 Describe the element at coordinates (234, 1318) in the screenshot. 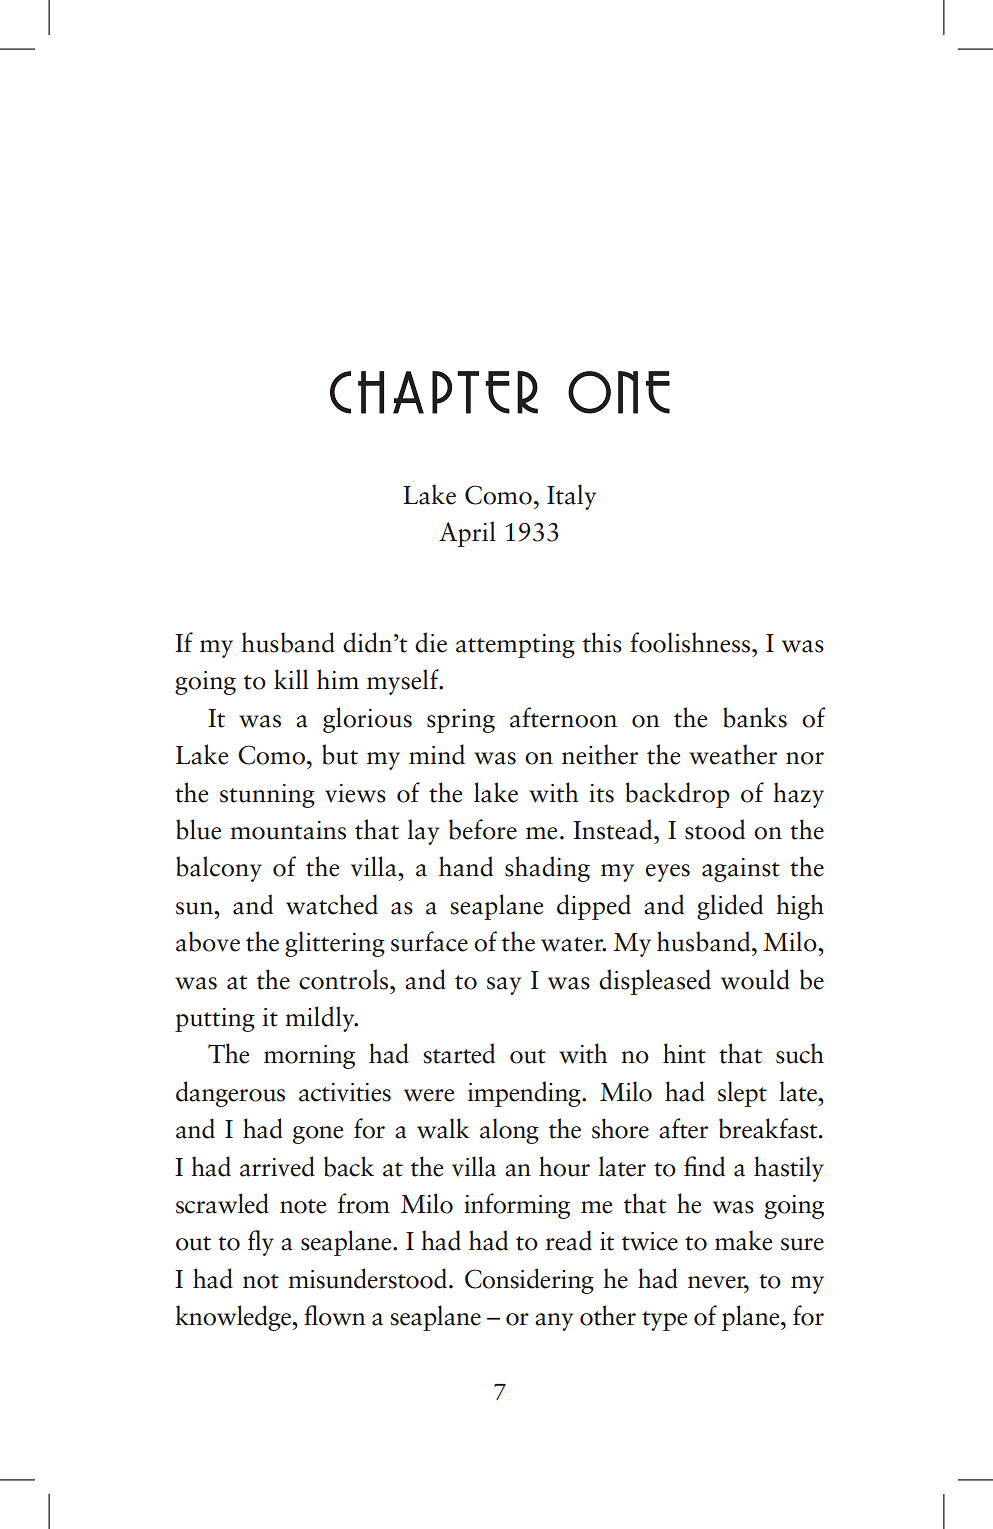

I see `knowledge` at that location.
